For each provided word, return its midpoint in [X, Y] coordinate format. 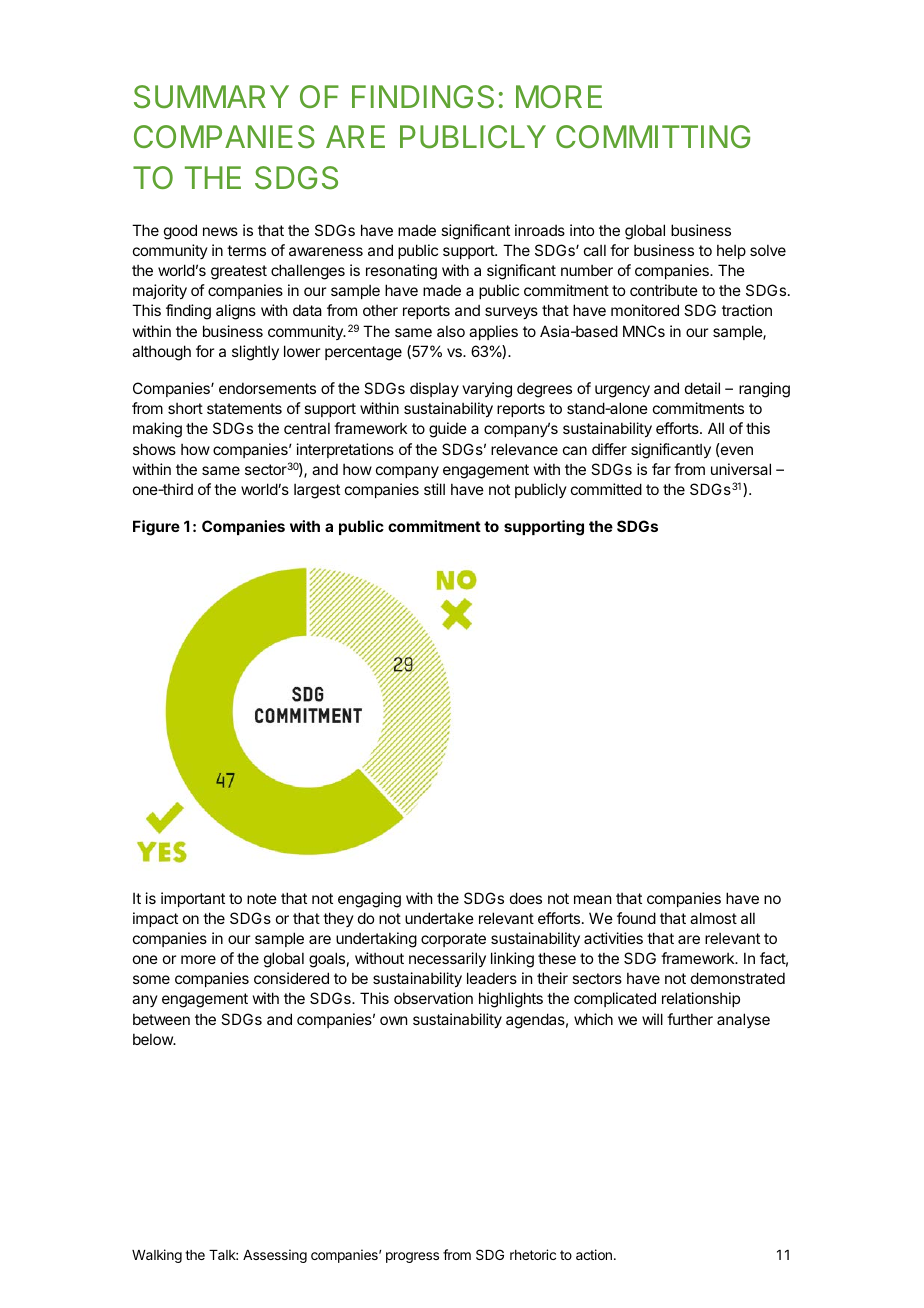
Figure [156, 528]
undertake [439, 918]
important [193, 899]
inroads [540, 230]
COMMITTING [653, 136]
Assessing [275, 1256]
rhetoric [533, 1254]
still [434, 489]
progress [412, 1257]
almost [713, 918]
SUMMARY [211, 97]
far [661, 469]
